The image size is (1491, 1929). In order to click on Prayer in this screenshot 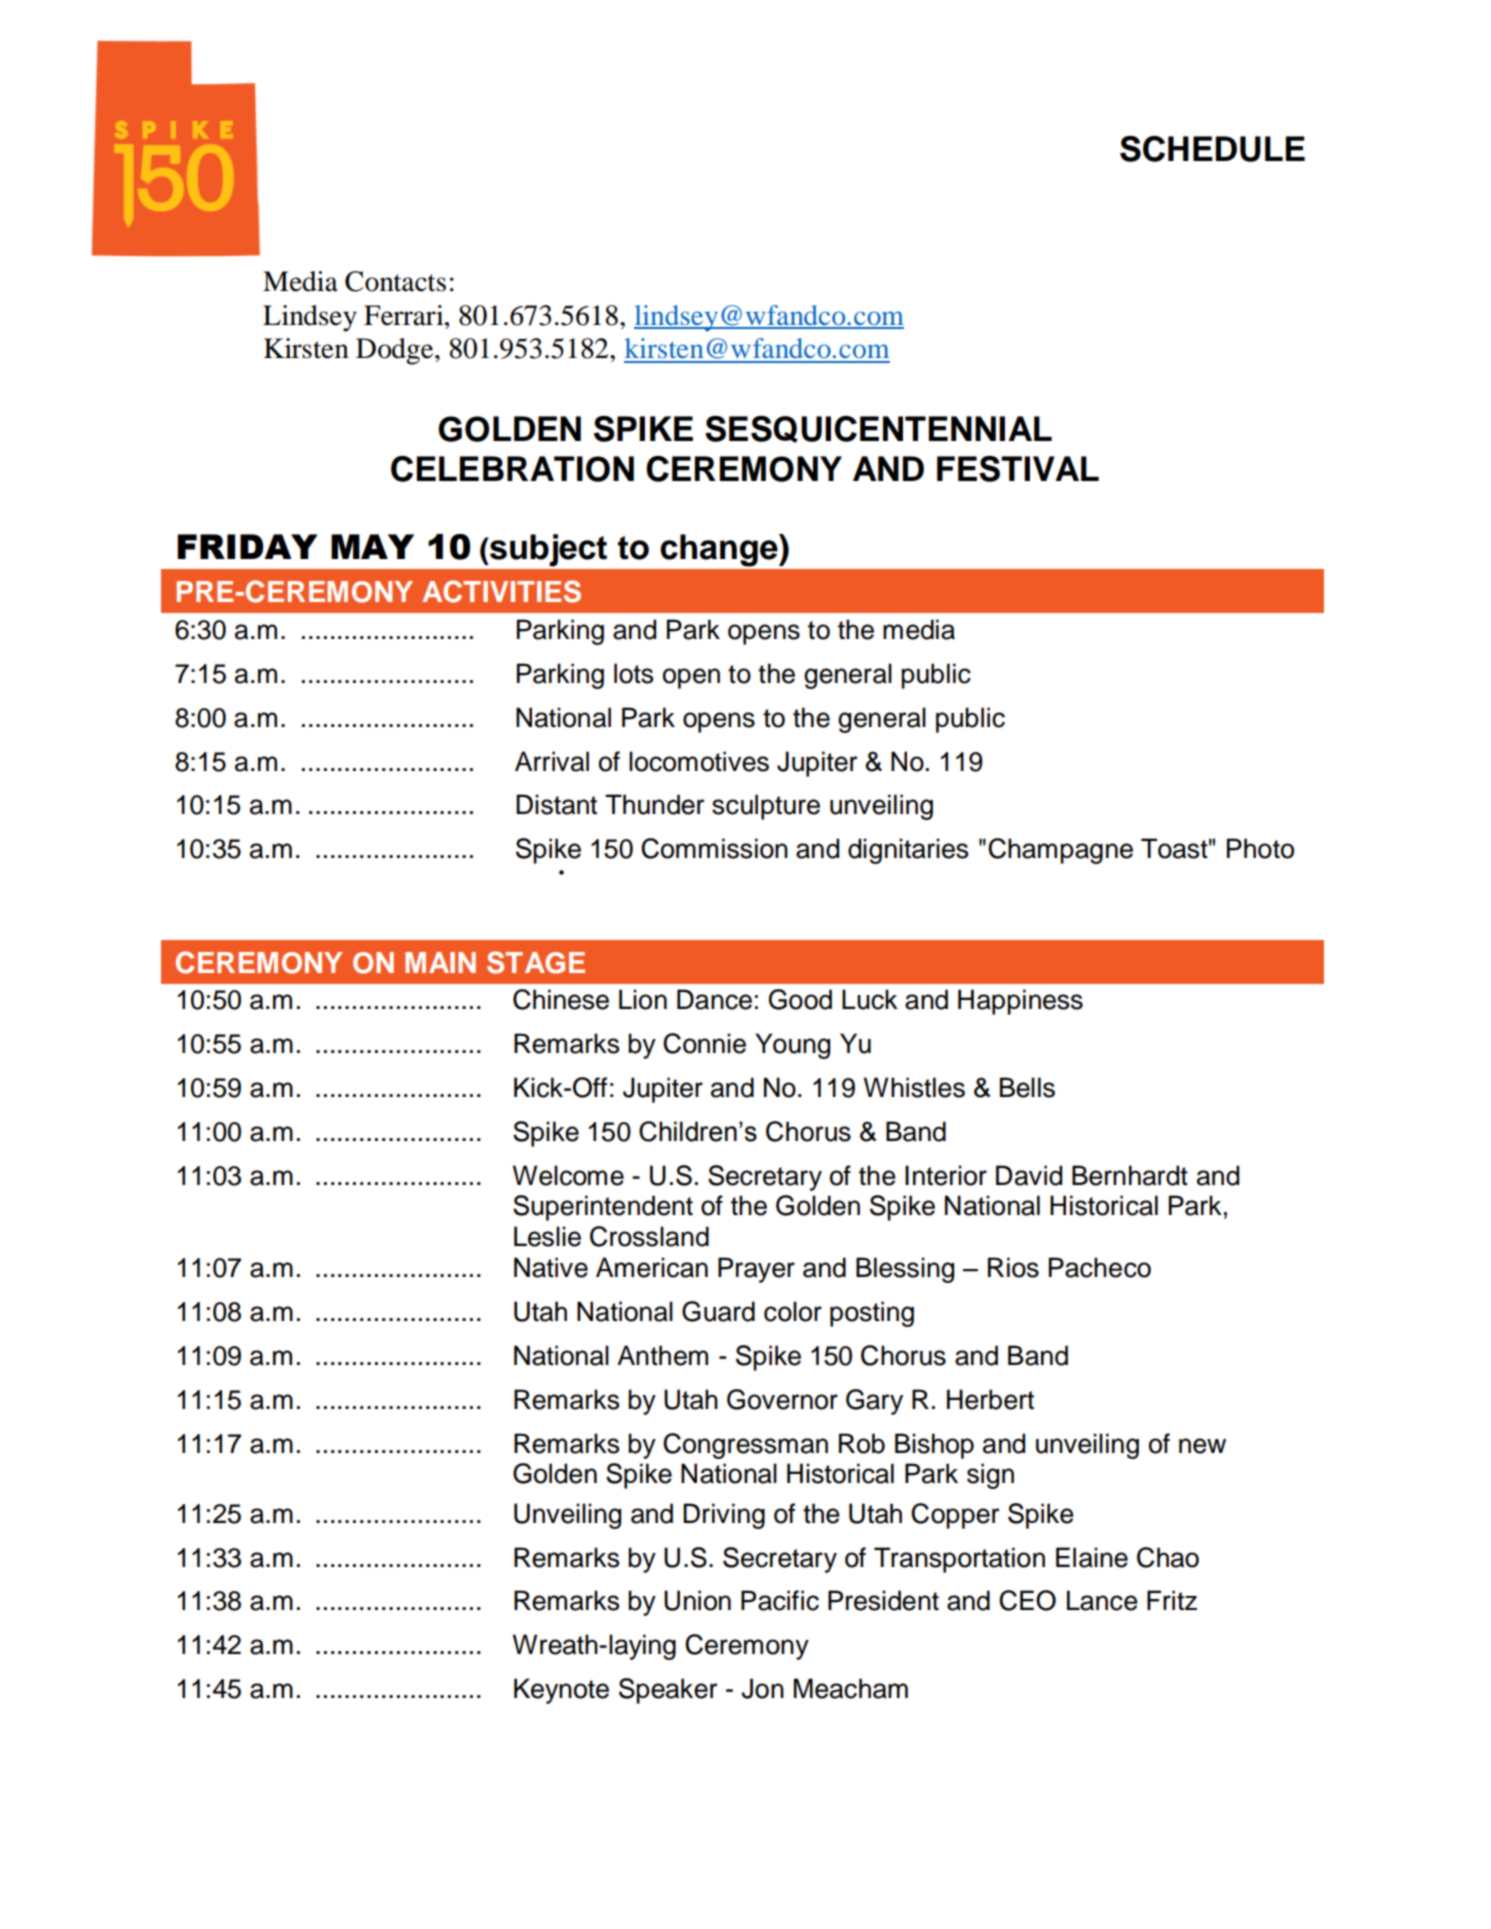, I will do `click(756, 1270)`.
